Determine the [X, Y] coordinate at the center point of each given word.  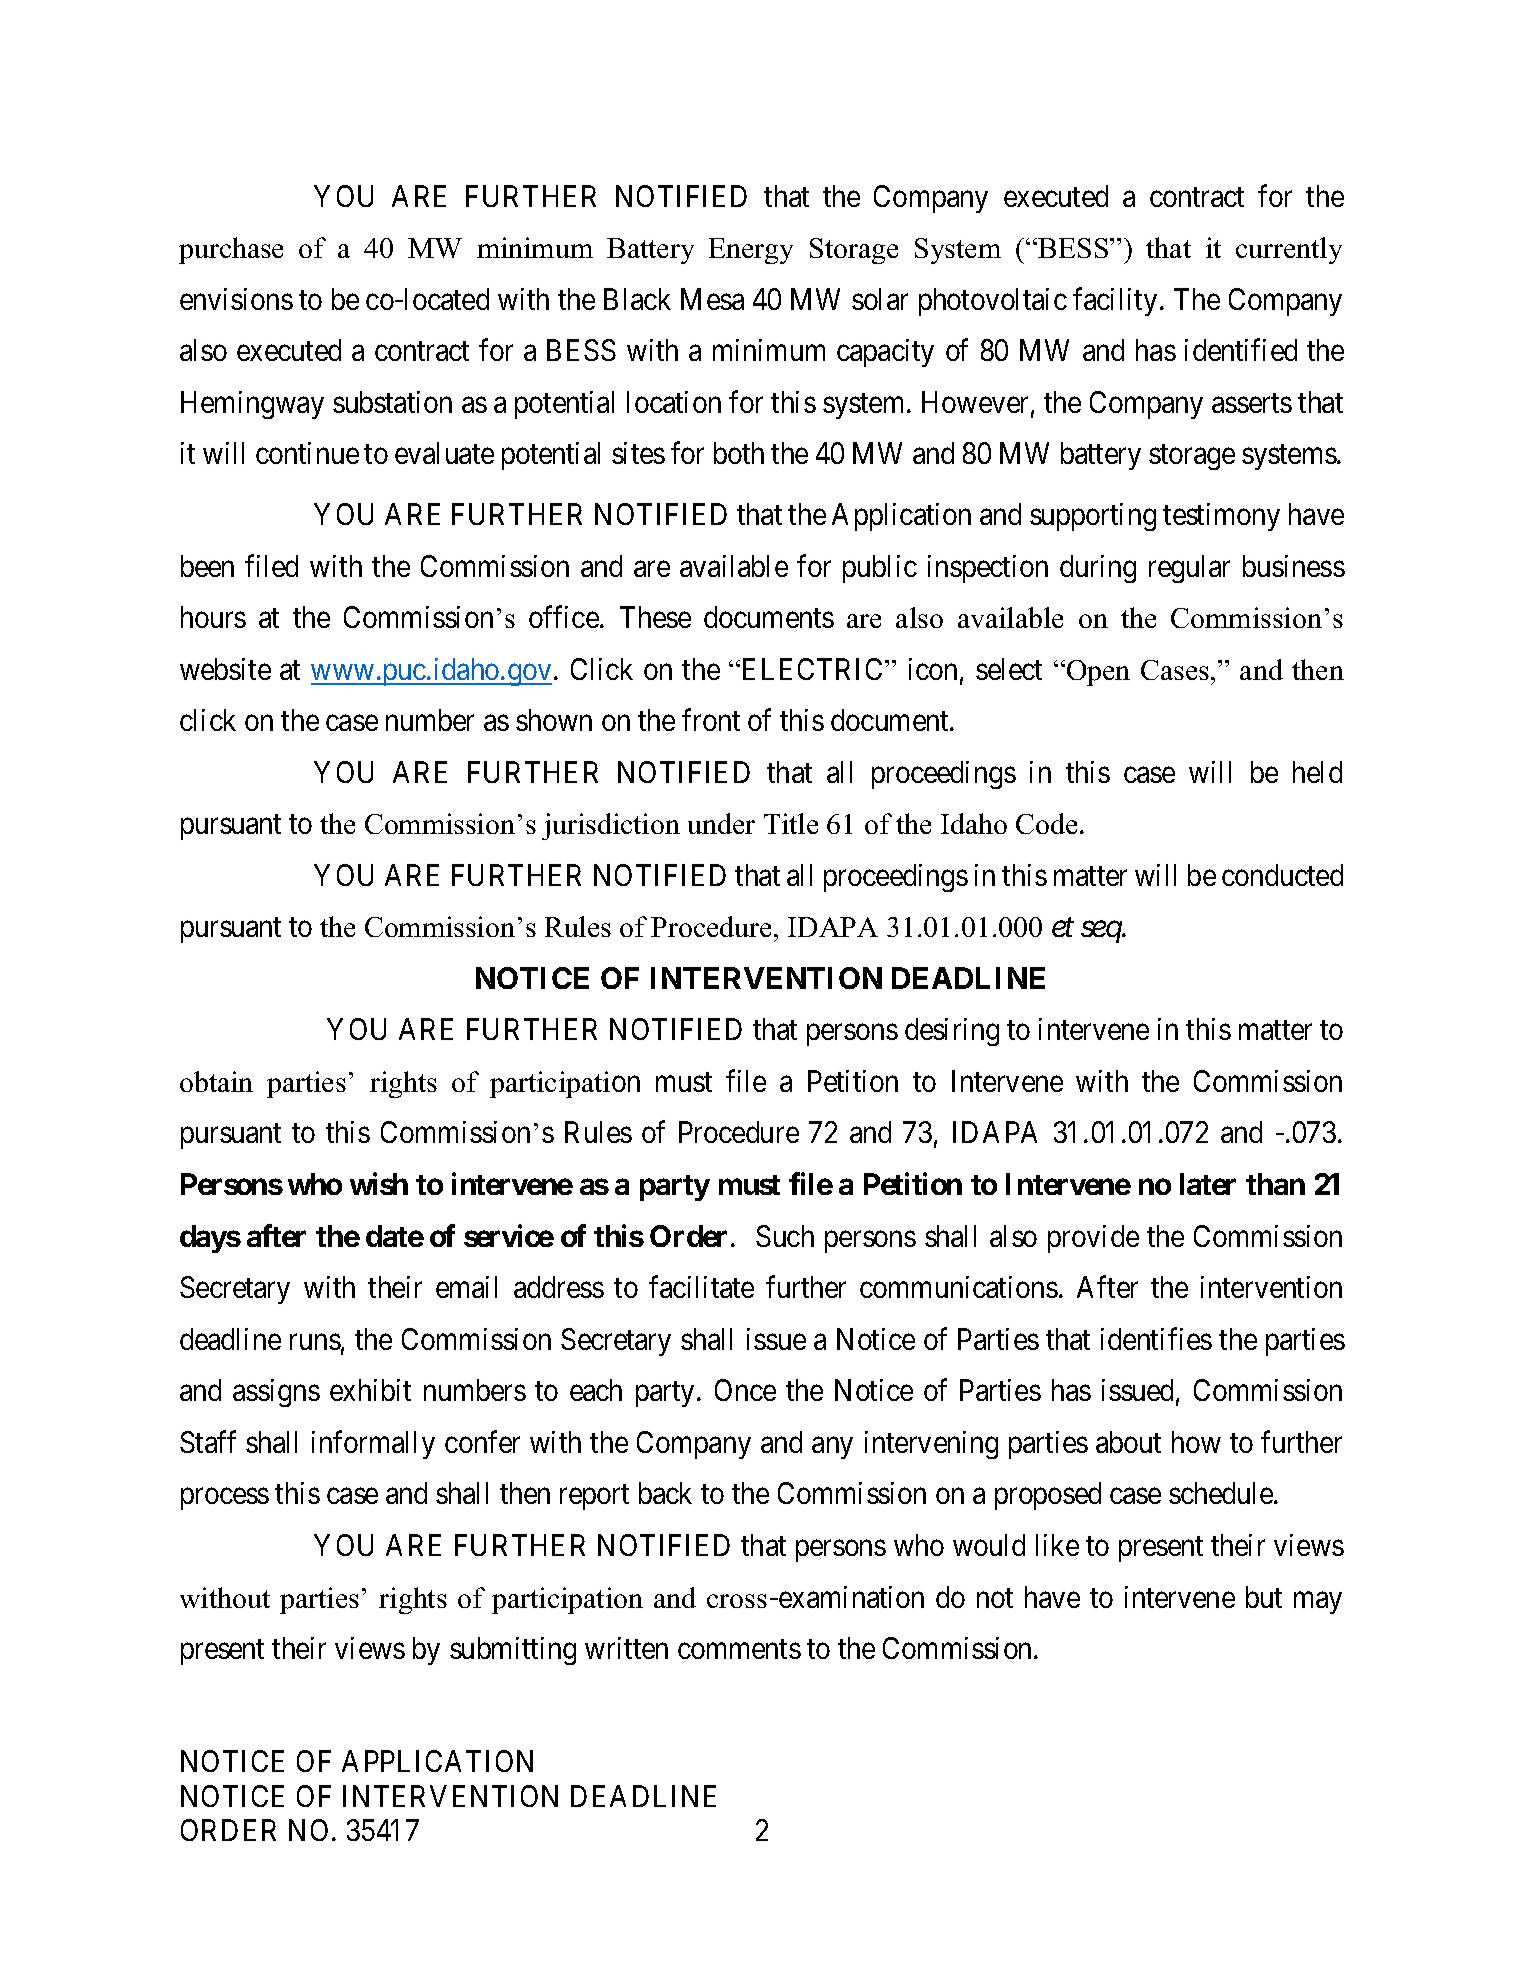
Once [745, 1390]
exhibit [370, 1390]
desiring [952, 1032]
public [880, 569]
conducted [1282, 875]
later [1208, 1184]
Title [791, 823]
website [225, 669]
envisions [236, 299]
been [207, 566]
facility [1115, 301]
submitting [513, 1651]
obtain [216, 1081]
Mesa [712, 299]
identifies [1156, 1338]
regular [1189, 569]
